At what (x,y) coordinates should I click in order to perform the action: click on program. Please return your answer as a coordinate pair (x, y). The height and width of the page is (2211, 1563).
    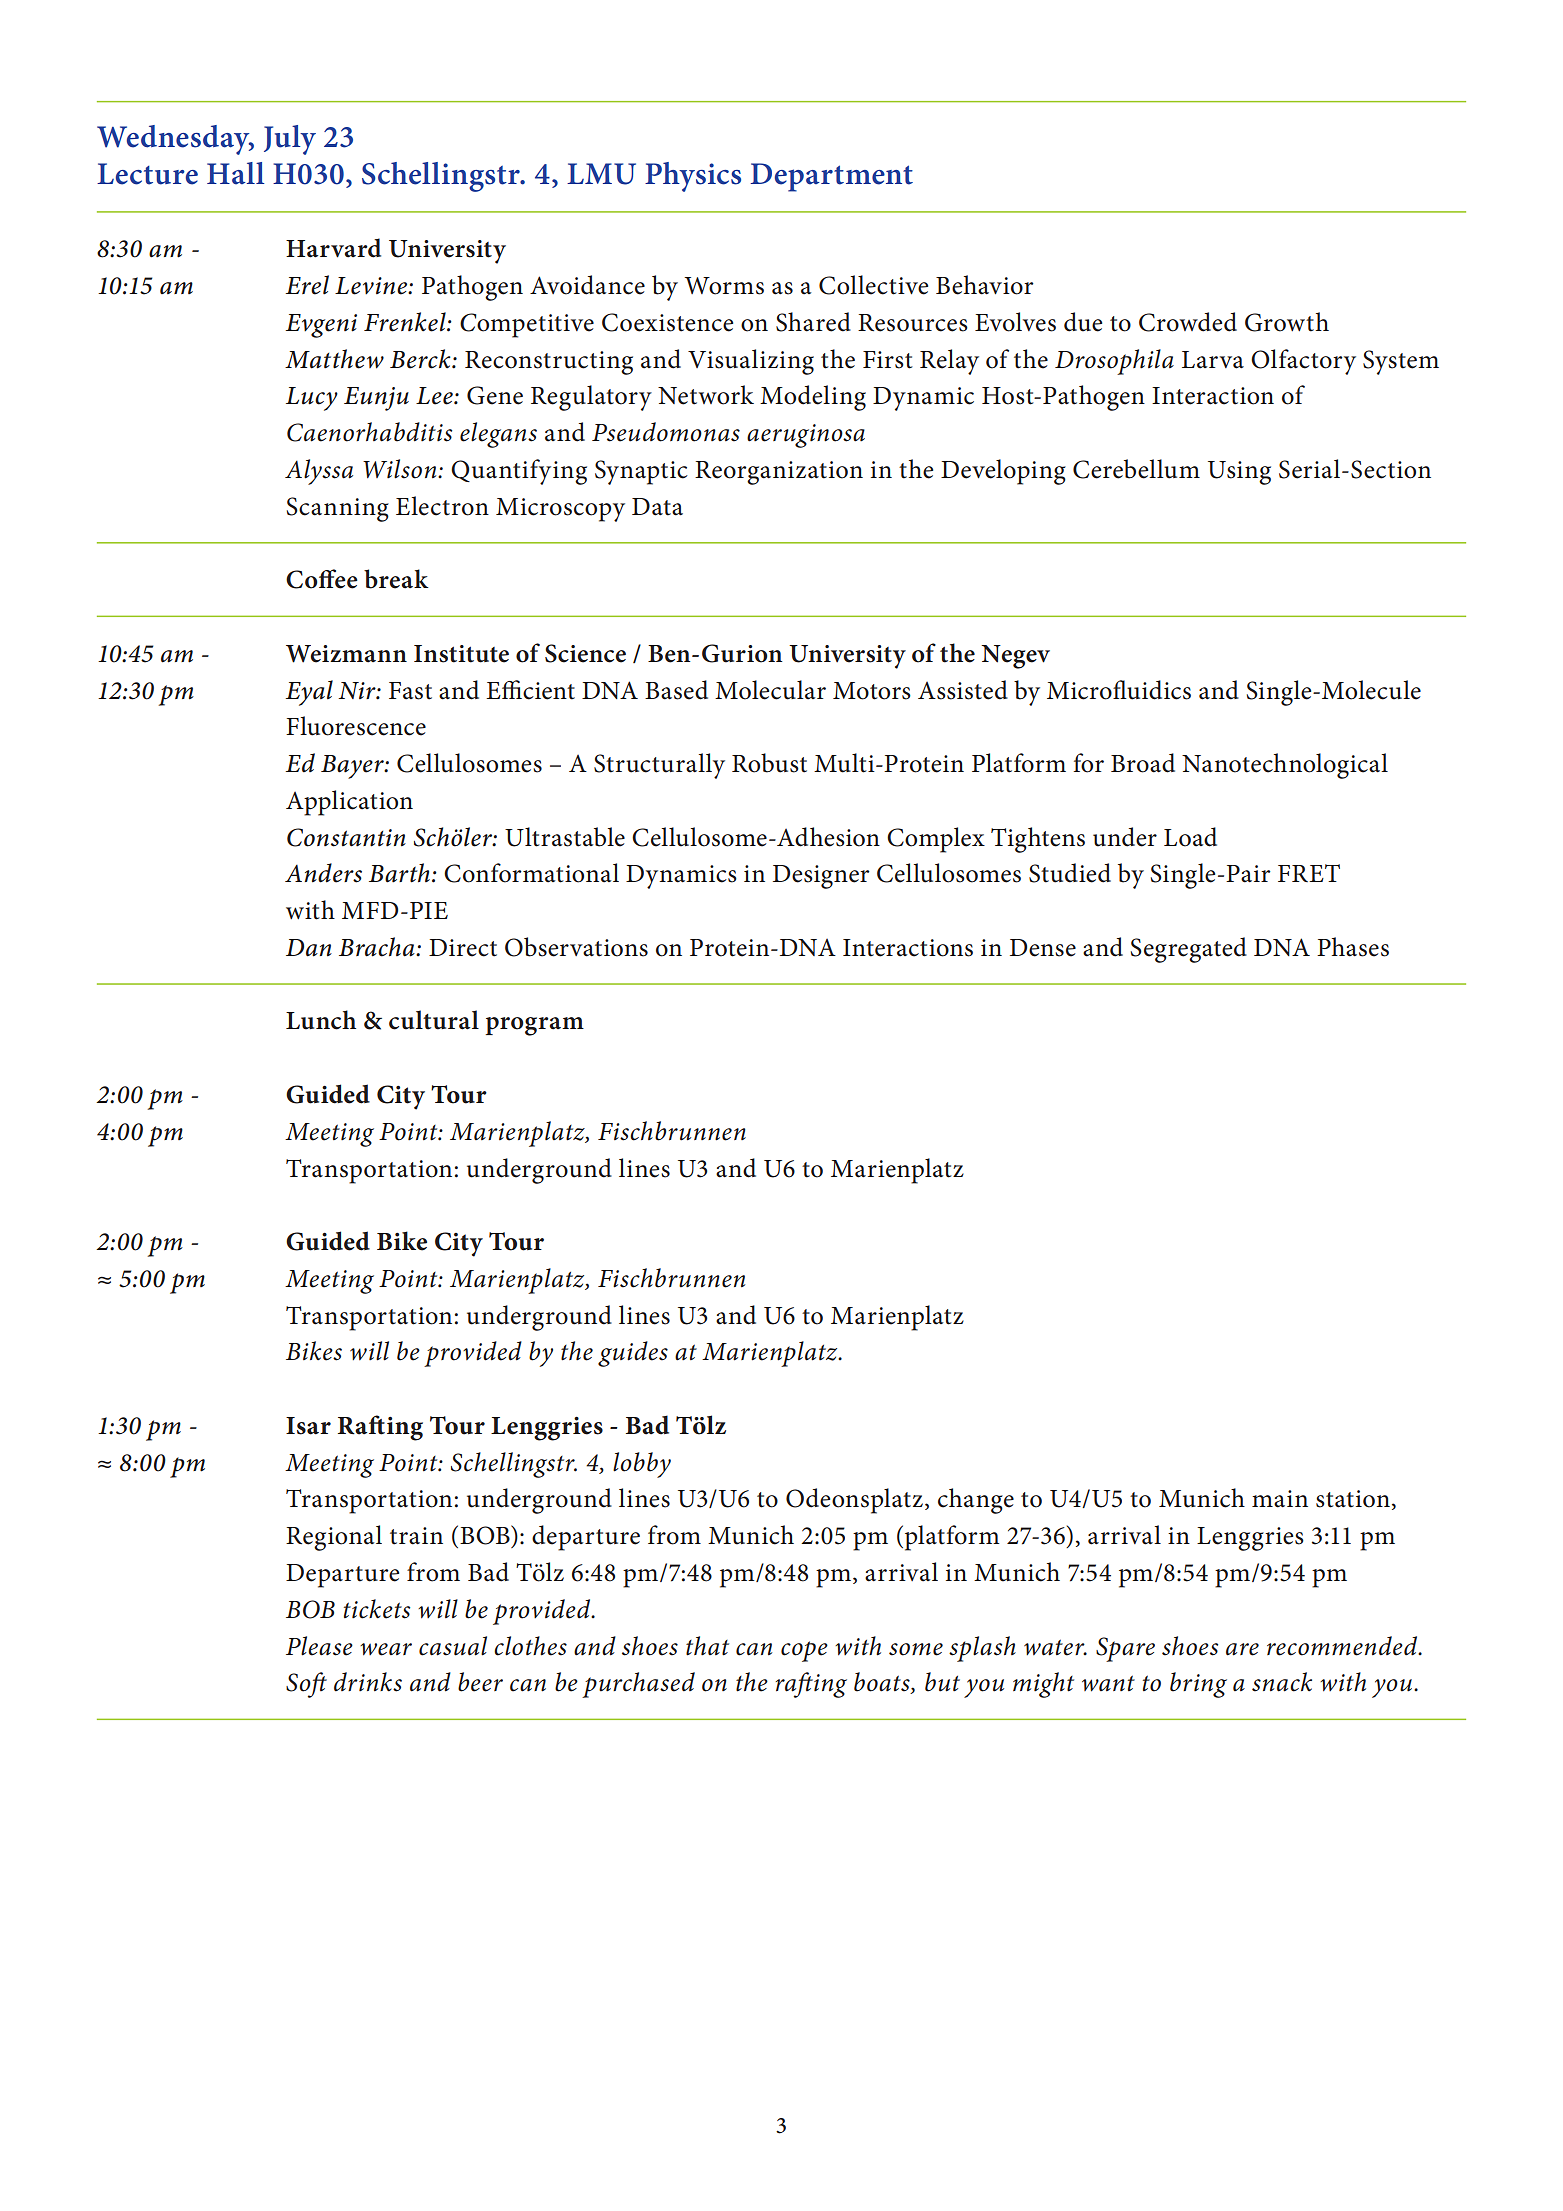
    Looking at the image, I should click on (535, 1026).
